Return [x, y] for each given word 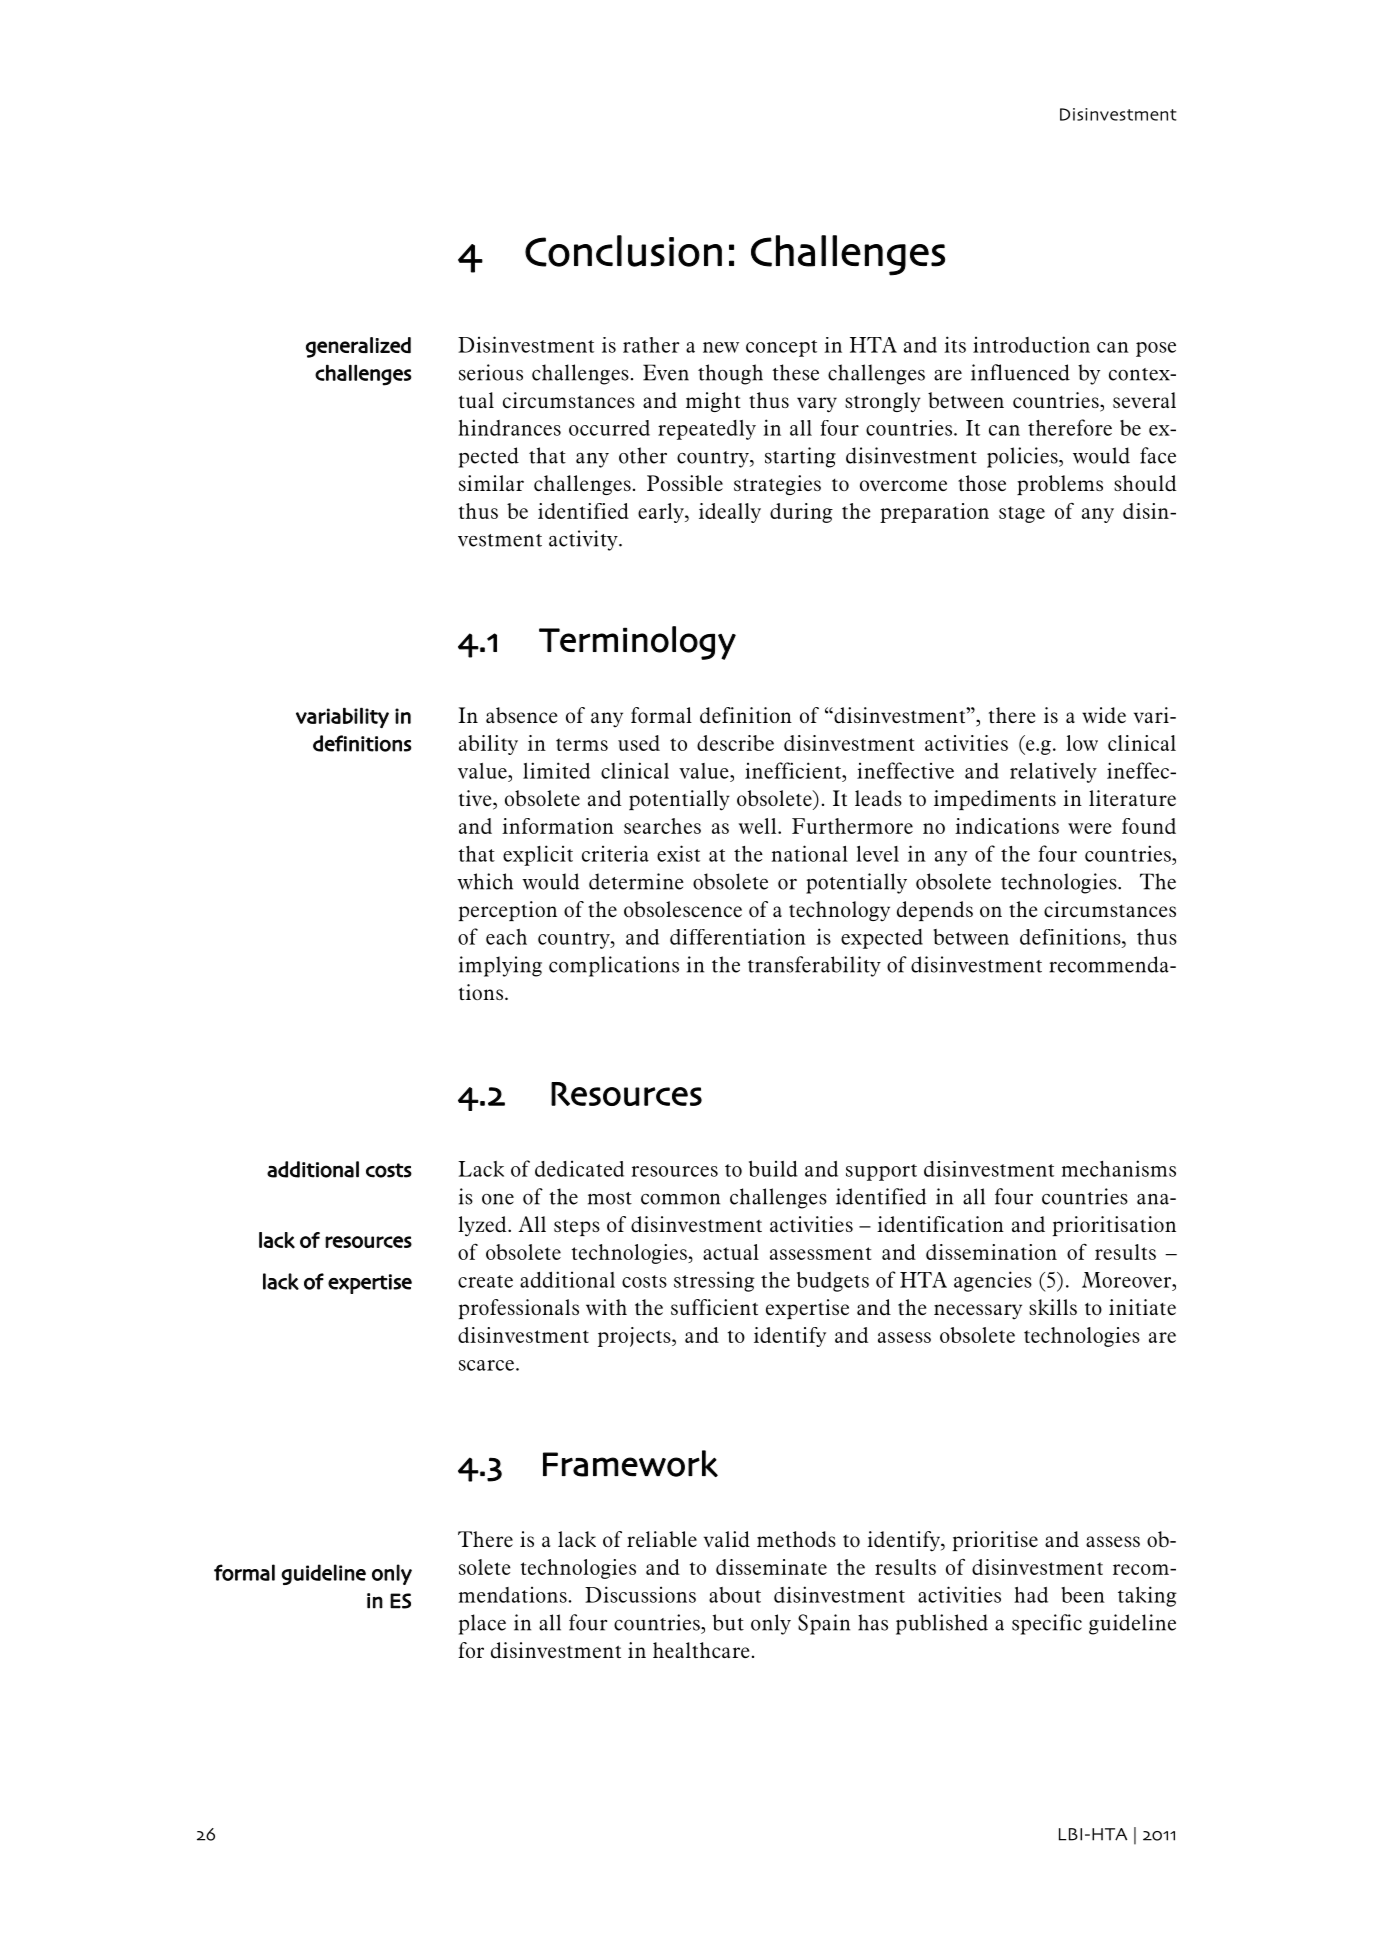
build [773, 1169]
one [498, 1199]
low [1082, 743]
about [735, 1595]
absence [521, 715]
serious [491, 372]
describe [735, 743]
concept [781, 348]
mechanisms [1118, 1168]
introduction [1031, 344]
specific [1047, 1624]
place [482, 1624]
